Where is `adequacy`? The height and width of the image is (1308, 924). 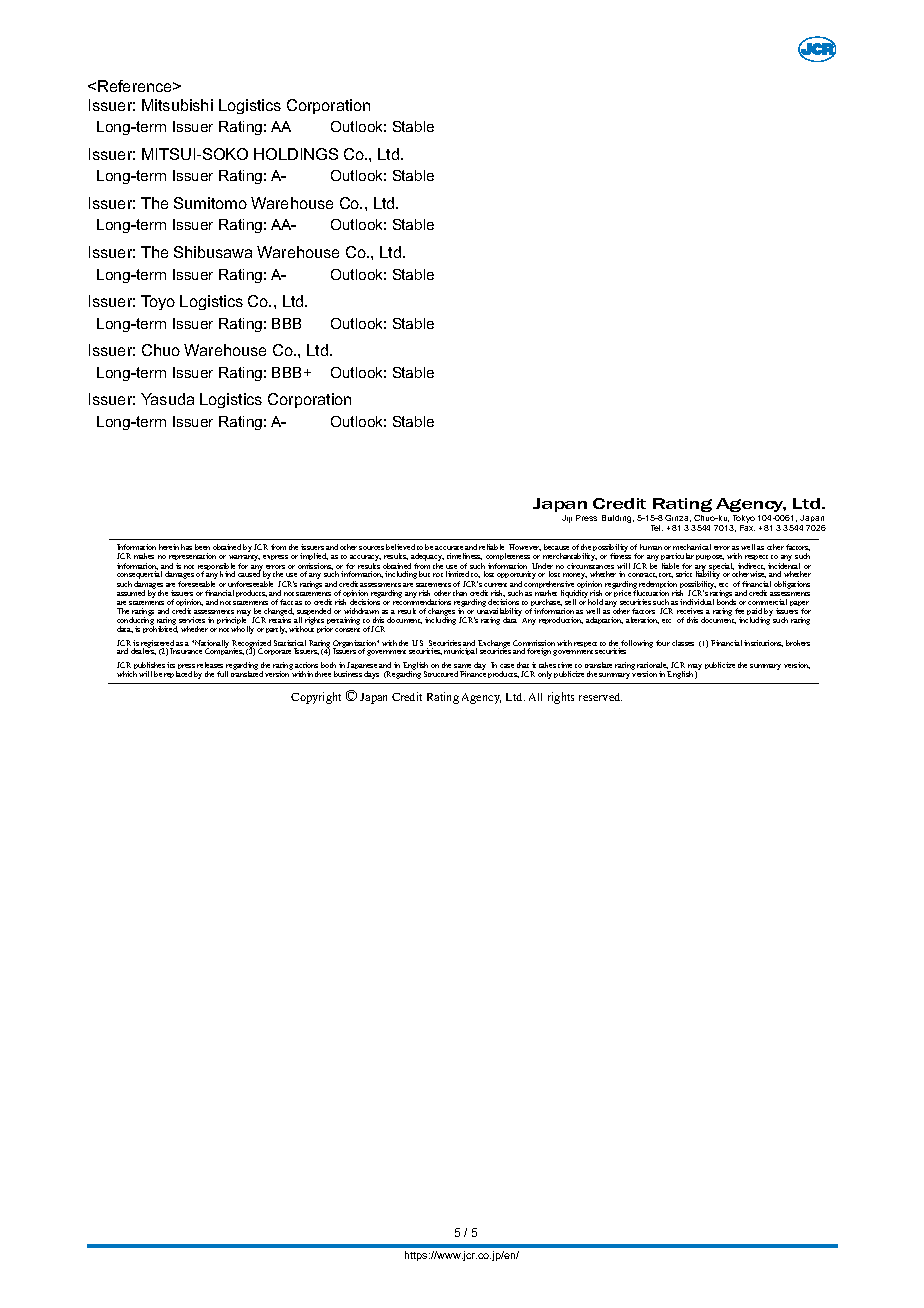
adequacy is located at coordinates (427, 558).
